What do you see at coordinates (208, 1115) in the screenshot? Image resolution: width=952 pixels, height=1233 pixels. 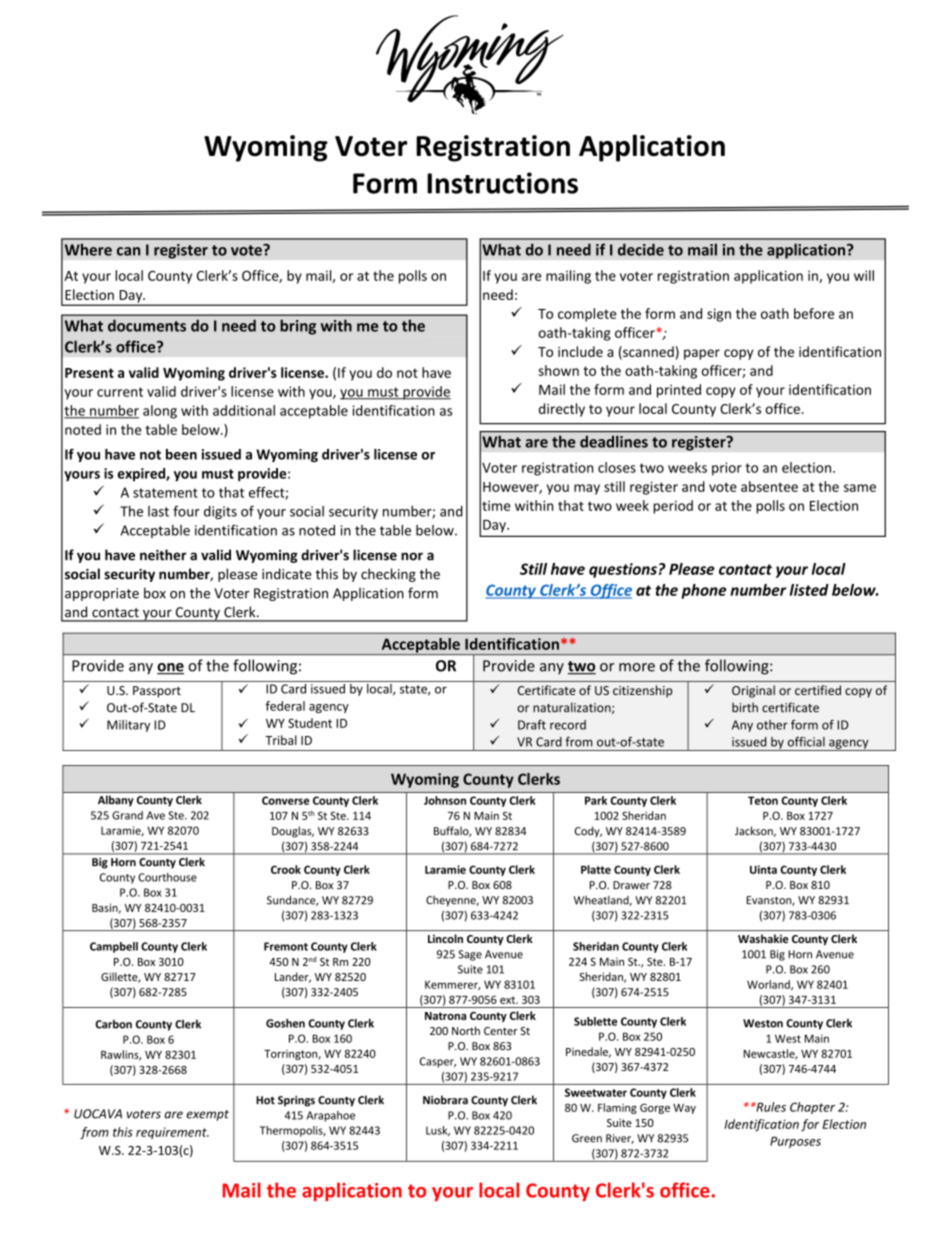 I see `exempt` at bounding box center [208, 1115].
